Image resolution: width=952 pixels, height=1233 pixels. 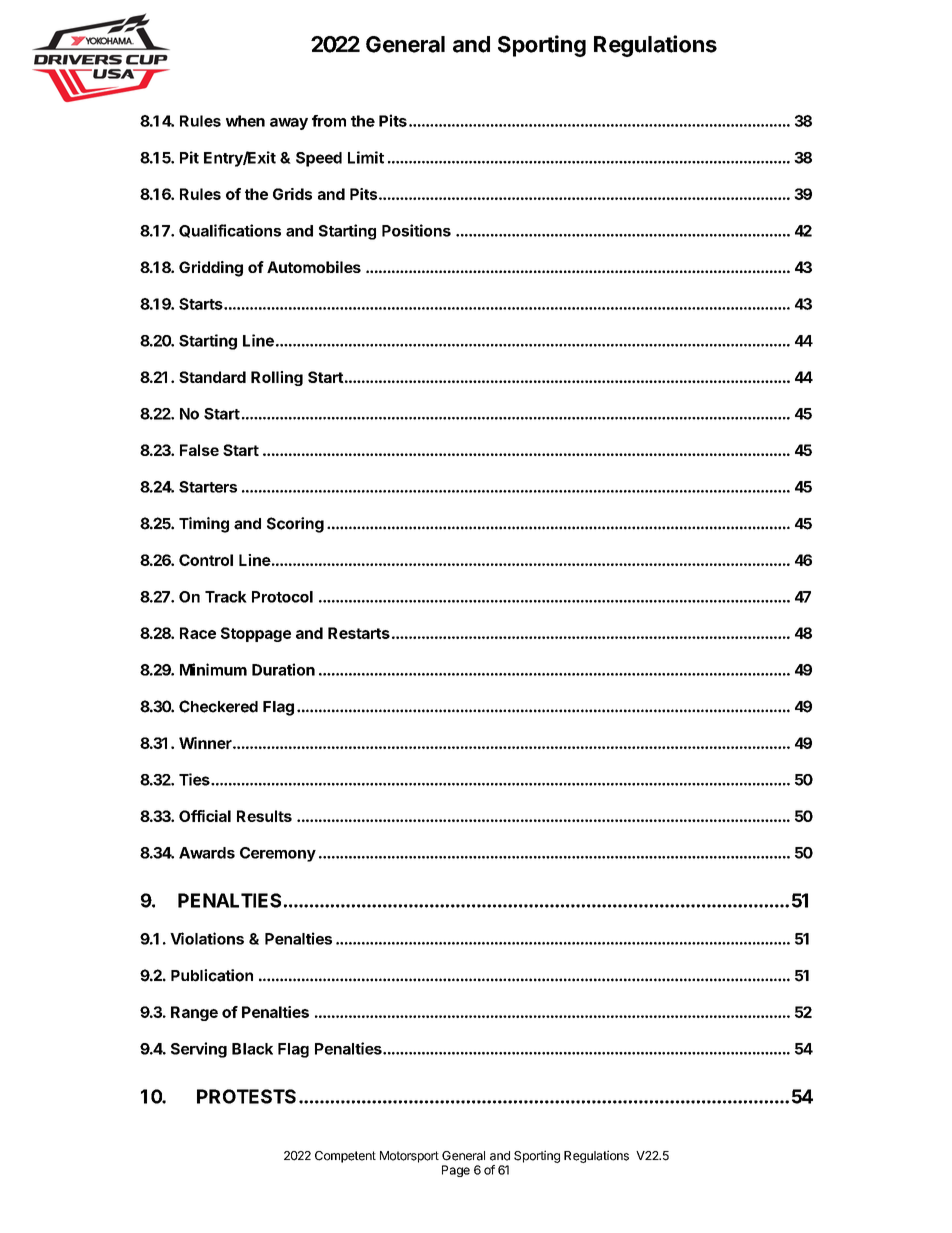 I want to click on Limit, so click(x=366, y=157).
